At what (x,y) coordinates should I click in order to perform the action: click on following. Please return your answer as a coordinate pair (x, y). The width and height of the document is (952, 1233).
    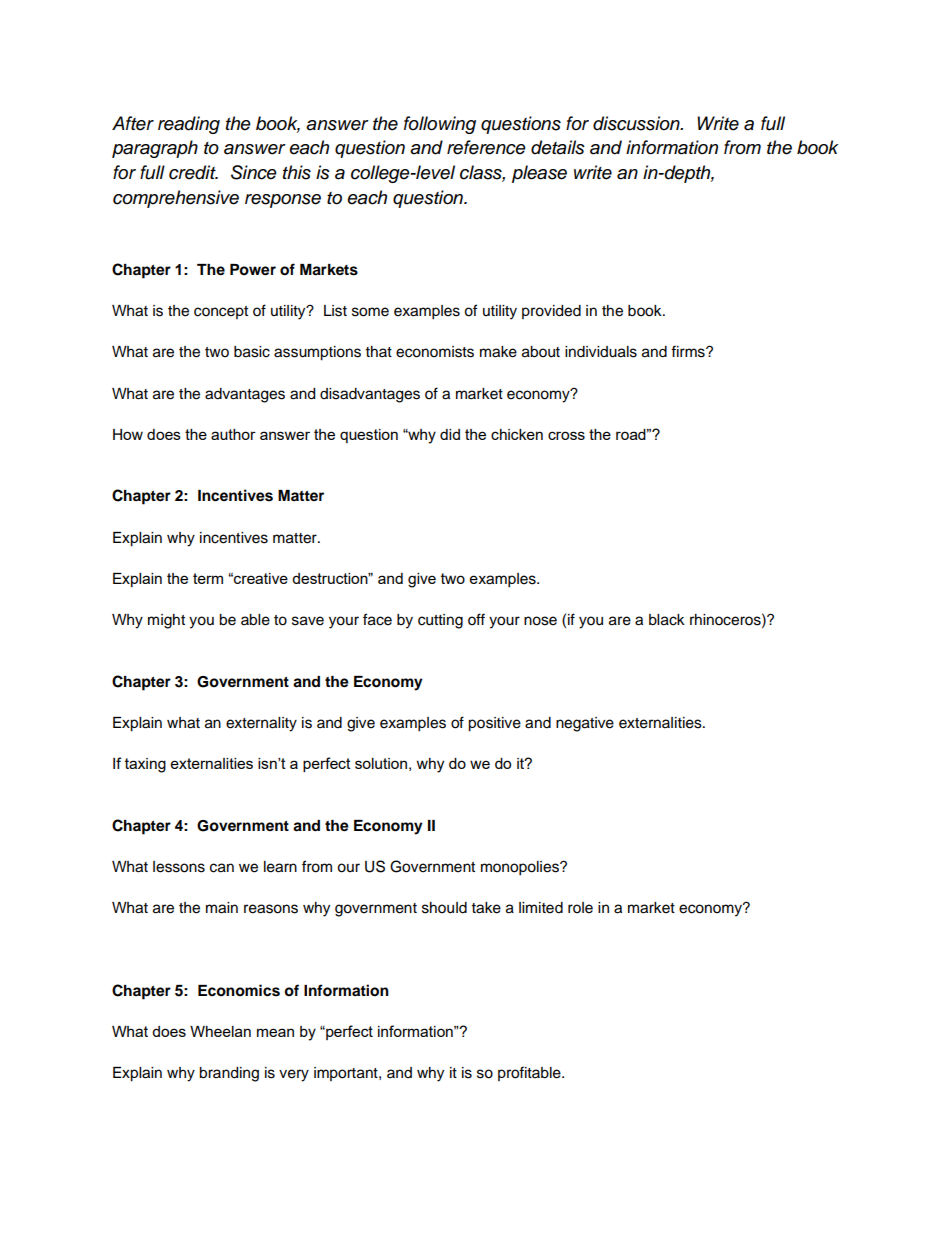
    Looking at the image, I should click on (440, 125).
